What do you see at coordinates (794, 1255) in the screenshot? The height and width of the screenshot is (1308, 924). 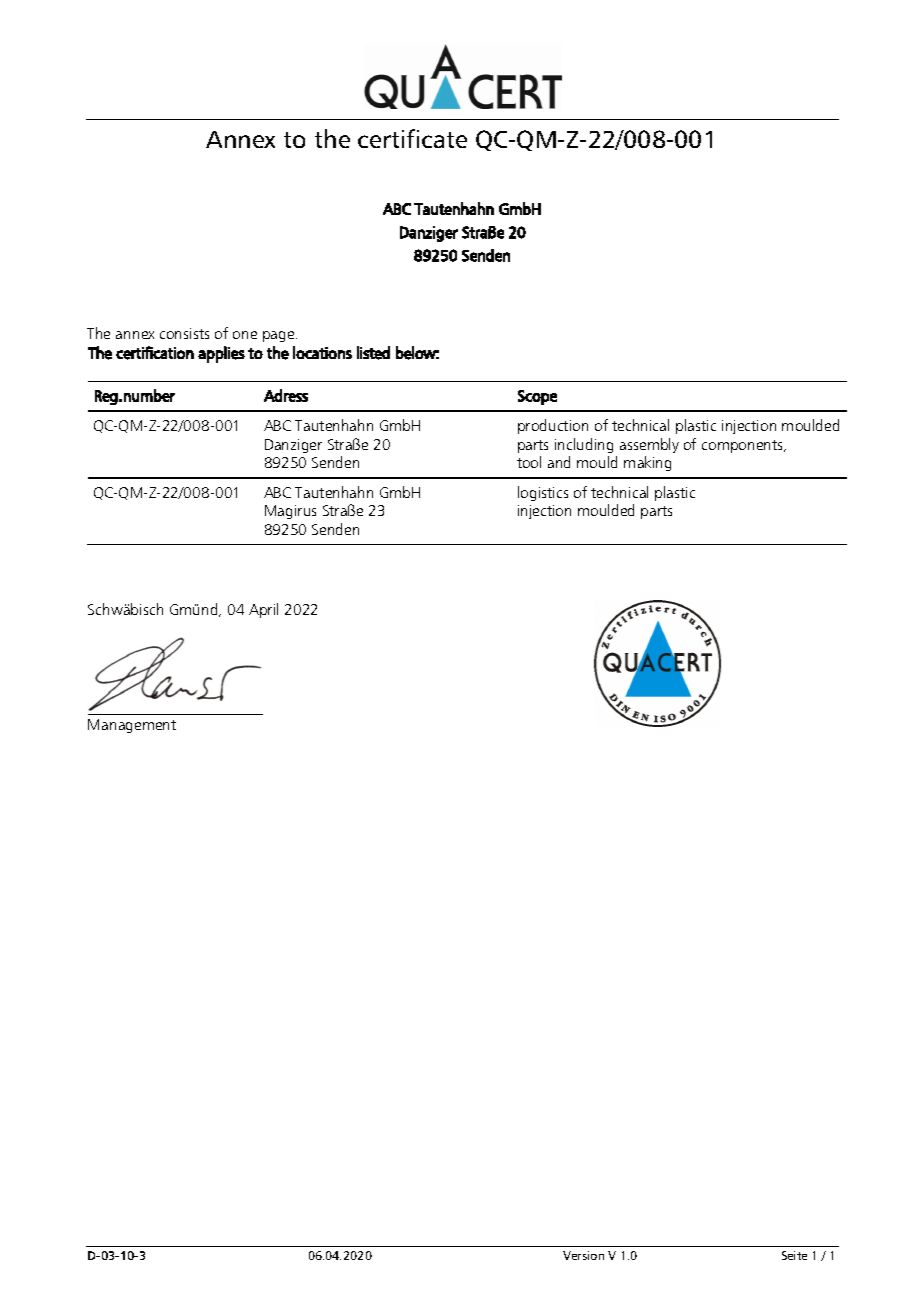 I see `Seite` at bounding box center [794, 1255].
